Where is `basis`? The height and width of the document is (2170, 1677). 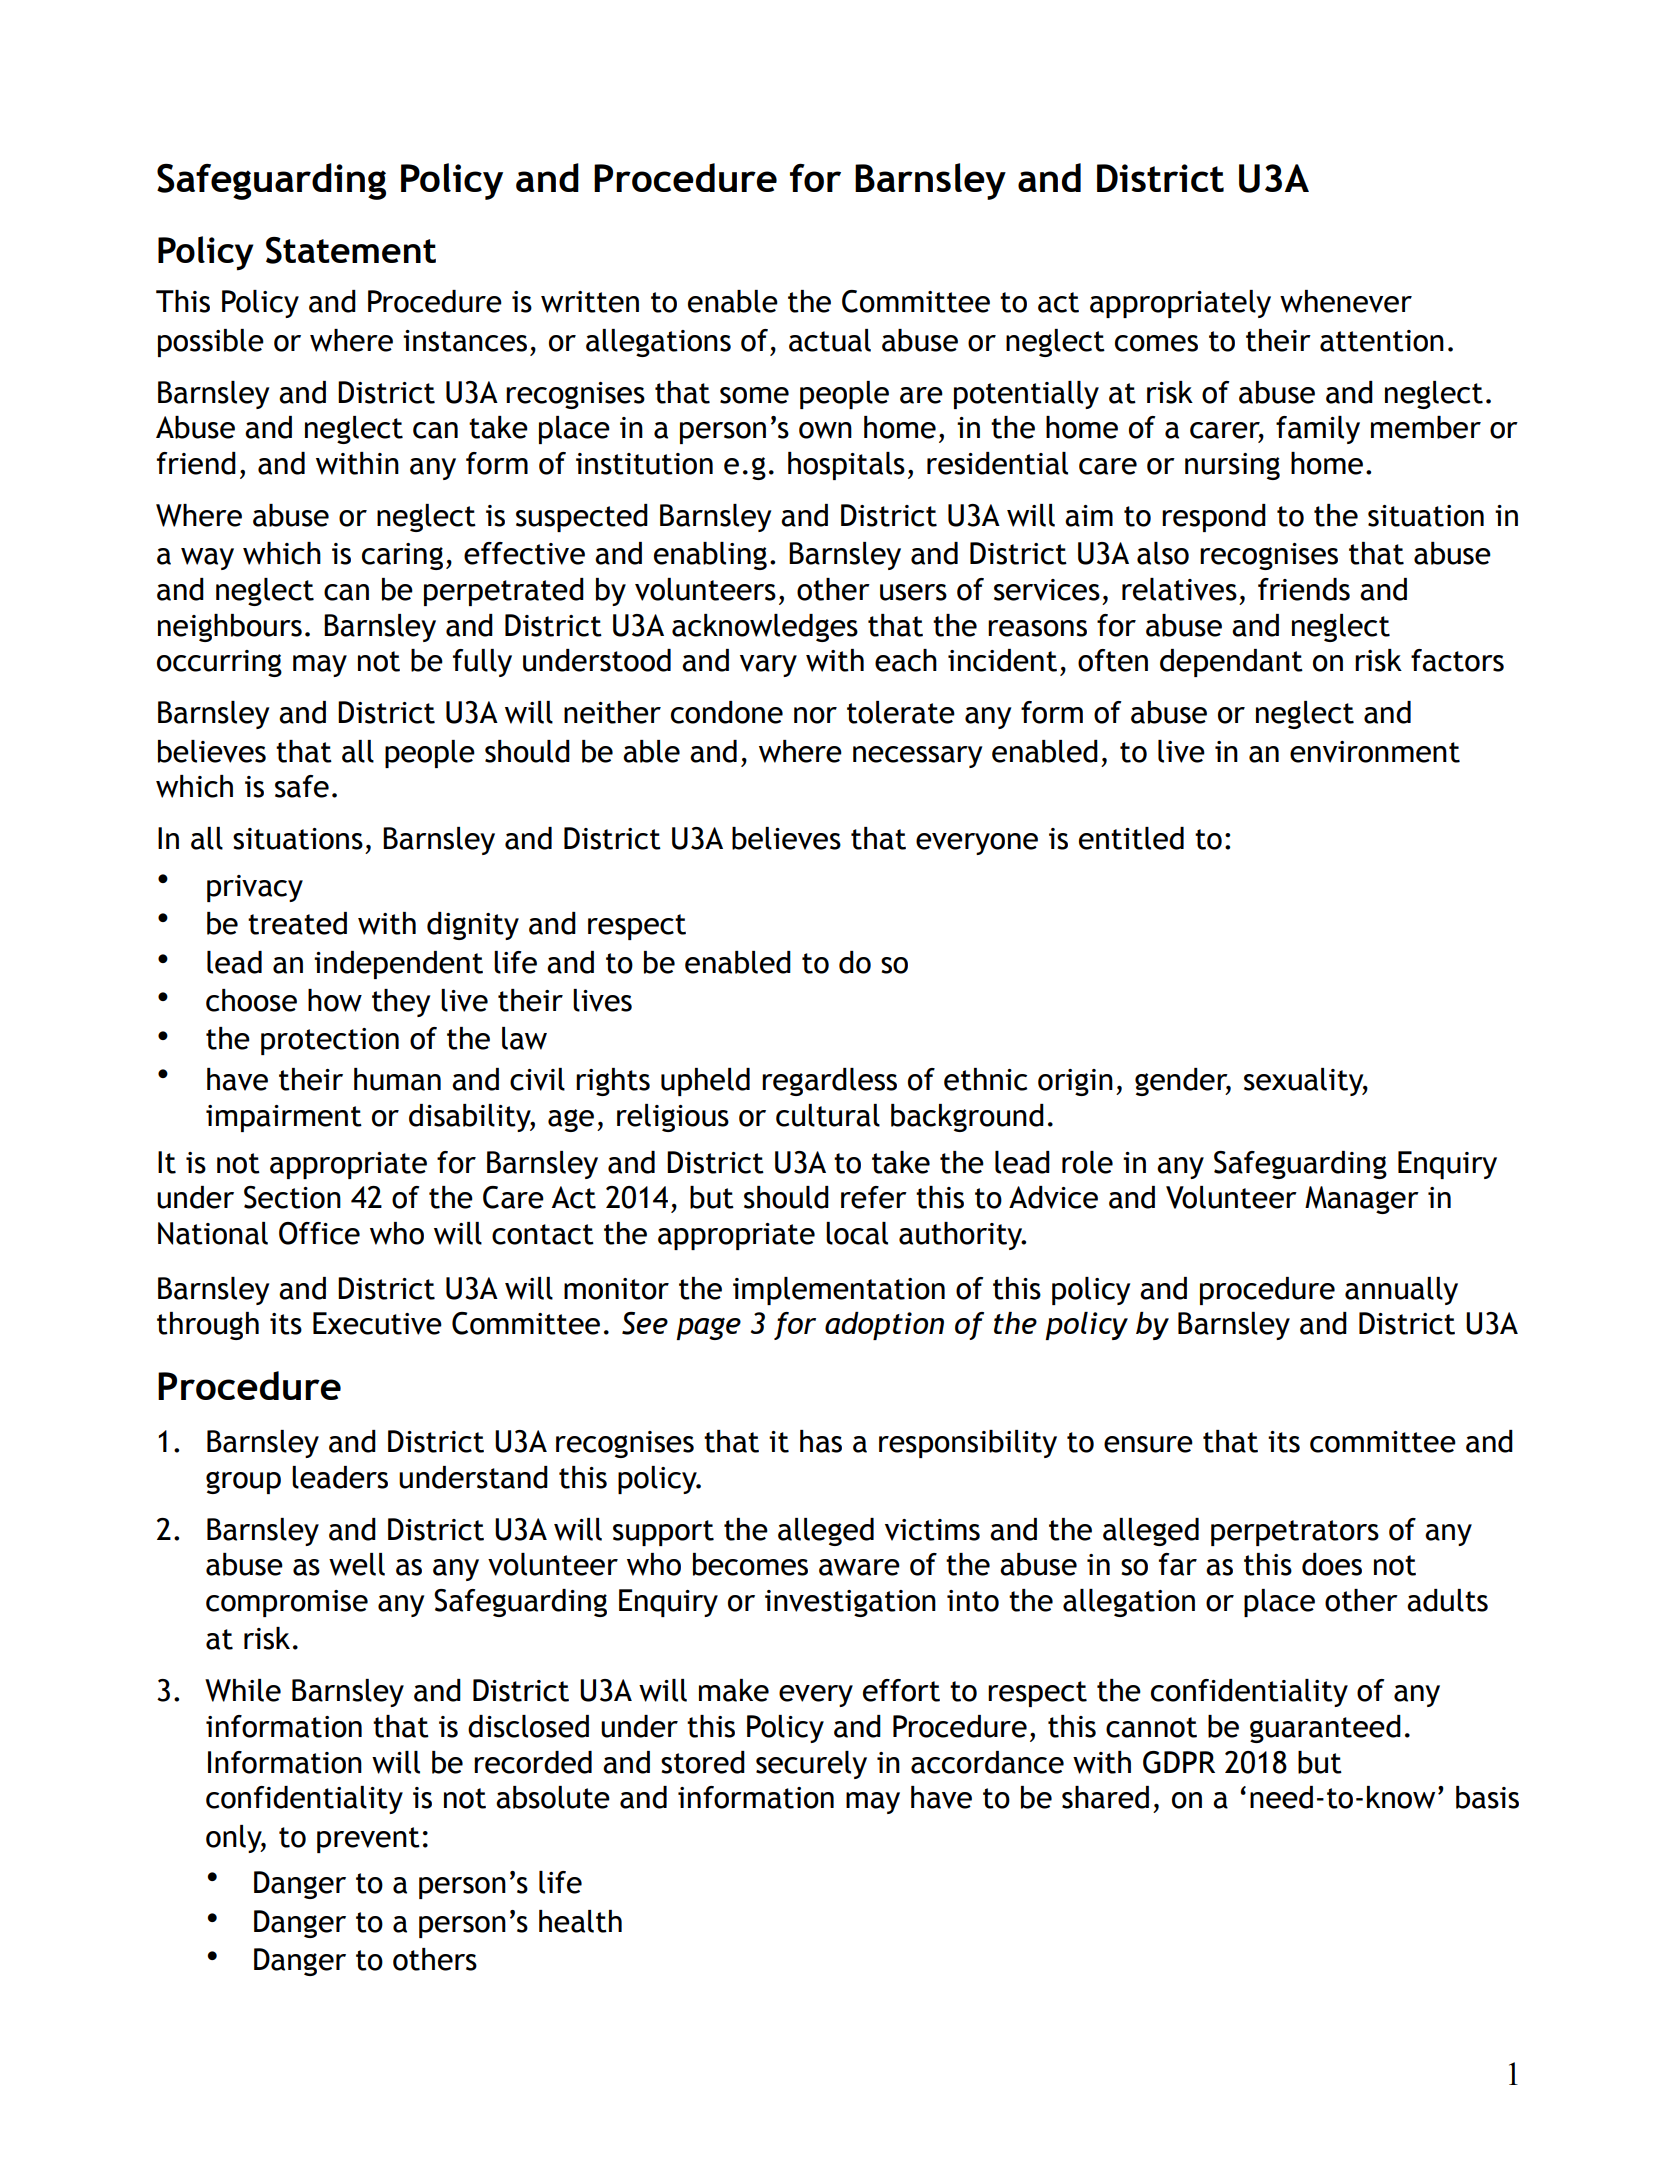
basis is located at coordinates (1487, 1797).
